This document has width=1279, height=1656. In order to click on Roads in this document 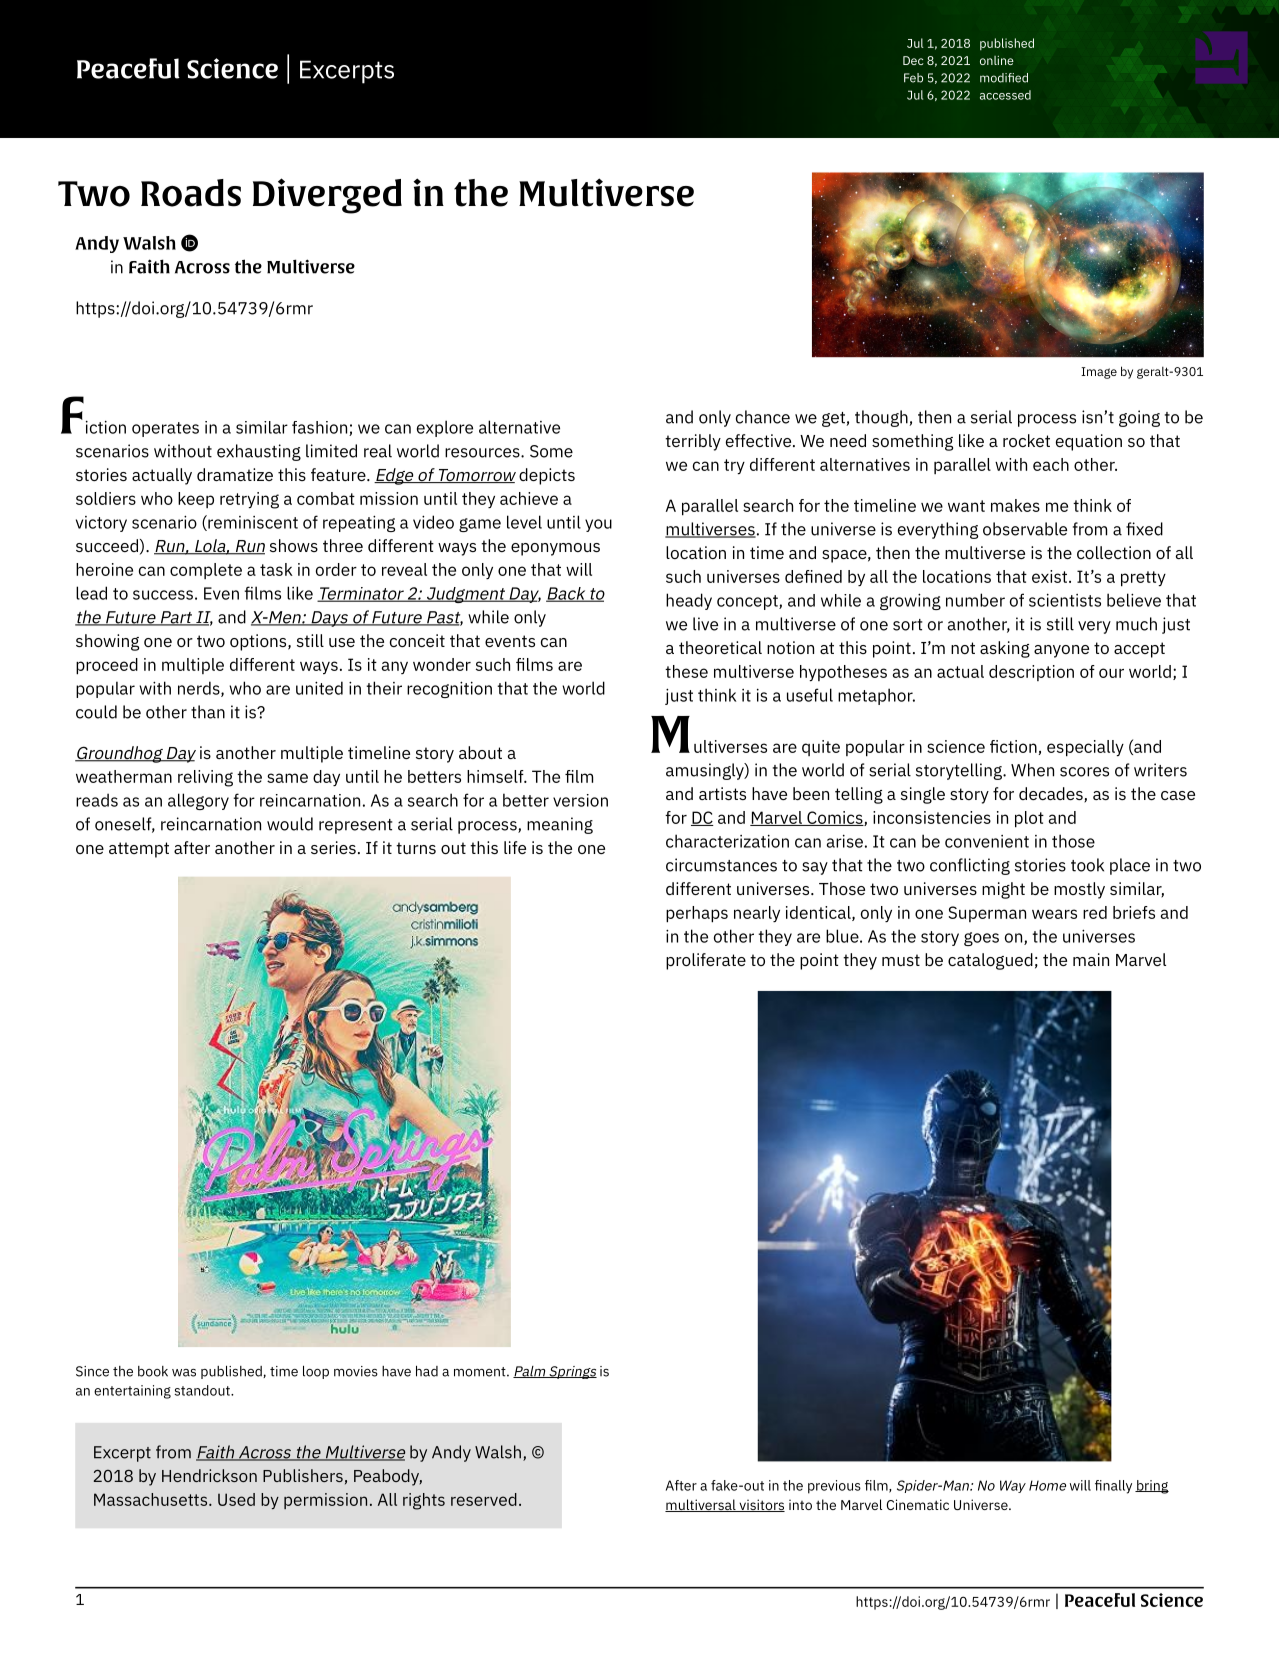, I will do `click(191, 193)`.
